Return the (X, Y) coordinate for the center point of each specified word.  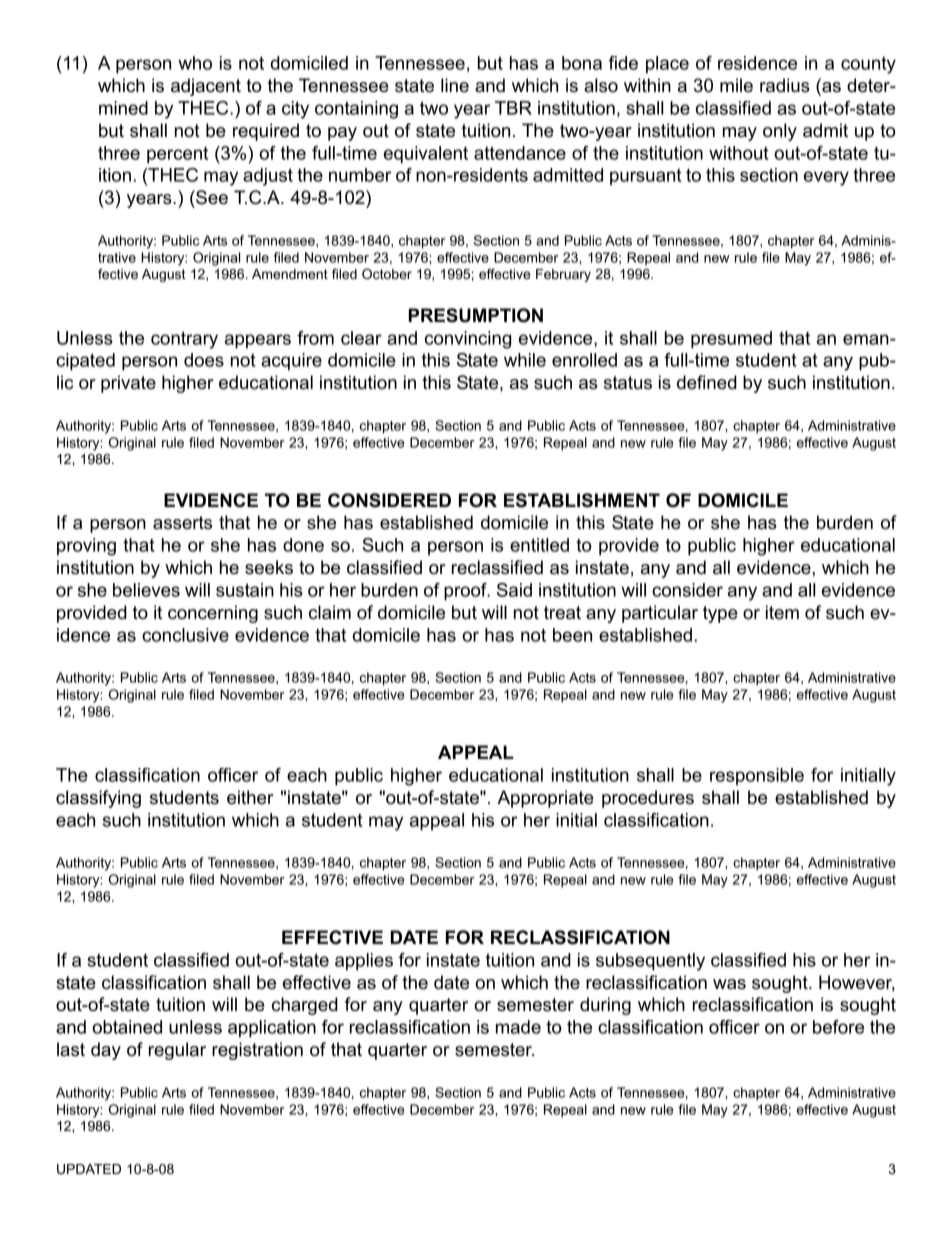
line (455, 85)
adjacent (206, 87)
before (838, 1027)
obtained (127, 1027)
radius (785, 85)
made (518, 1027)
